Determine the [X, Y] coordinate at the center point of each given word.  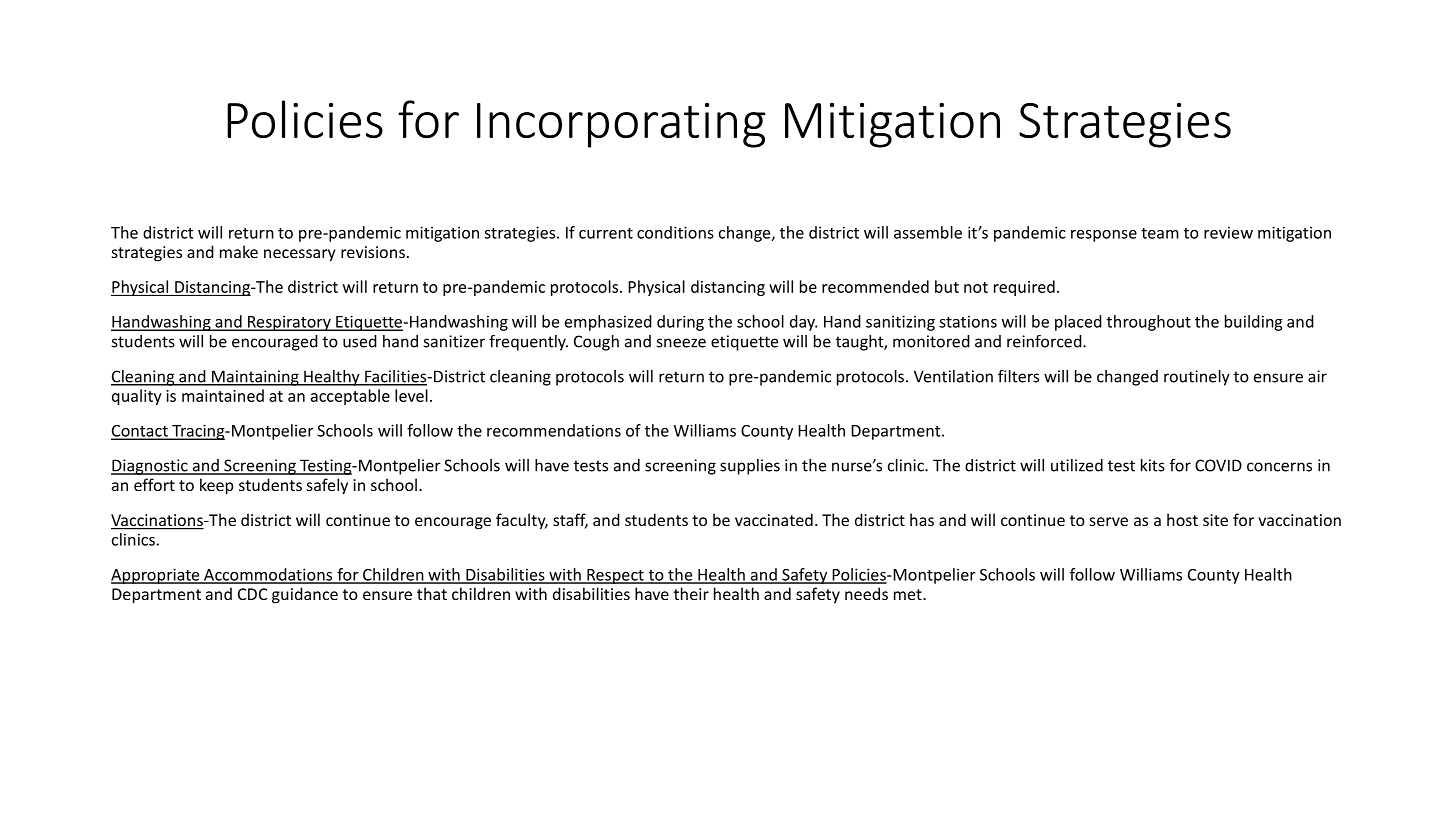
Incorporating [621, 125]
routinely [1197, 378]
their [691, 593]
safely [327, 486]
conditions [675, 232]
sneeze [681, 343]
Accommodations [268, 575]
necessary [300, 255]
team [1160, 233]
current [606, 233]
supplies [750, 467]
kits [1153, 465]
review [1228, 232]
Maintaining [255, 378]
